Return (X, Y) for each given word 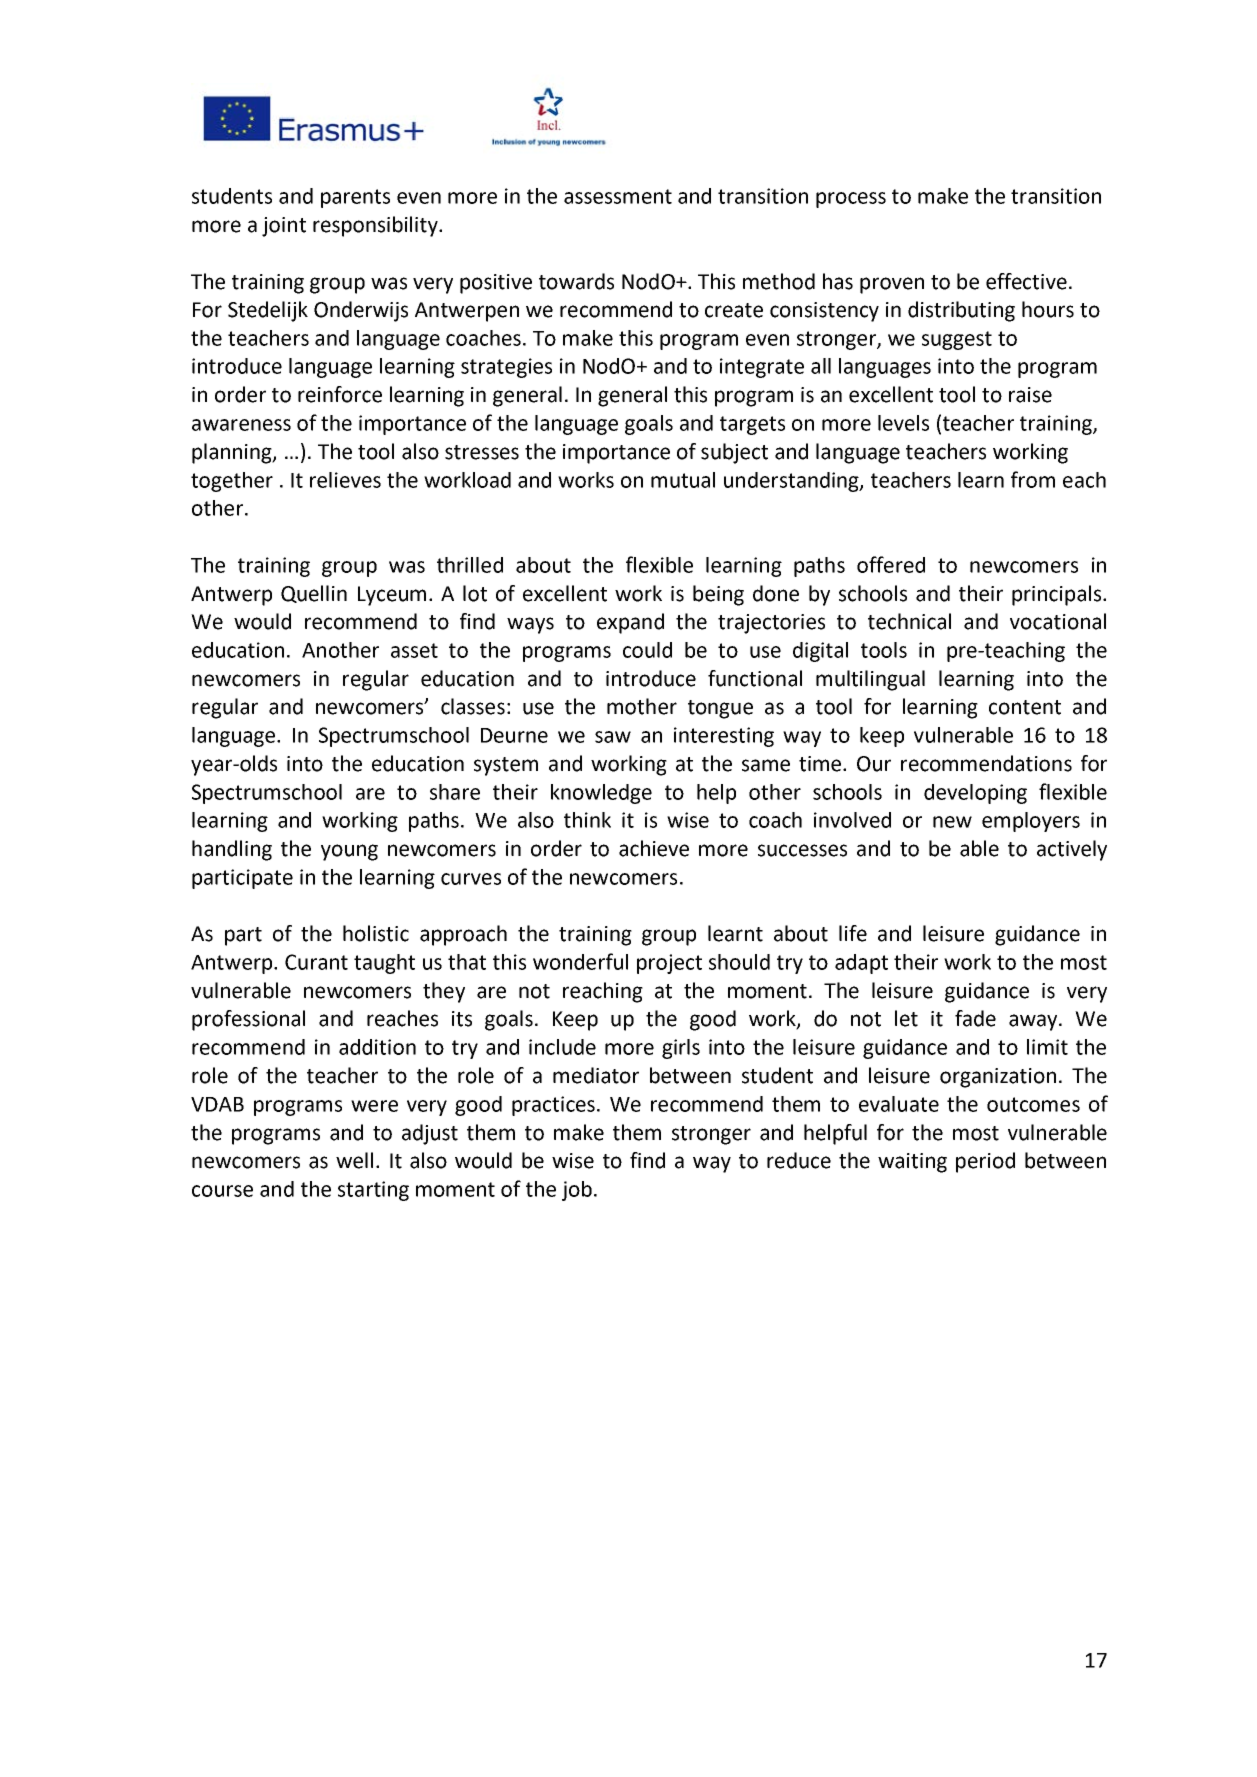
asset (414, 650)
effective (1026, 281)
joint (284, 227)
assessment (618, 196)
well (354, 1160)
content (1025, 707)
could (647, 650)
